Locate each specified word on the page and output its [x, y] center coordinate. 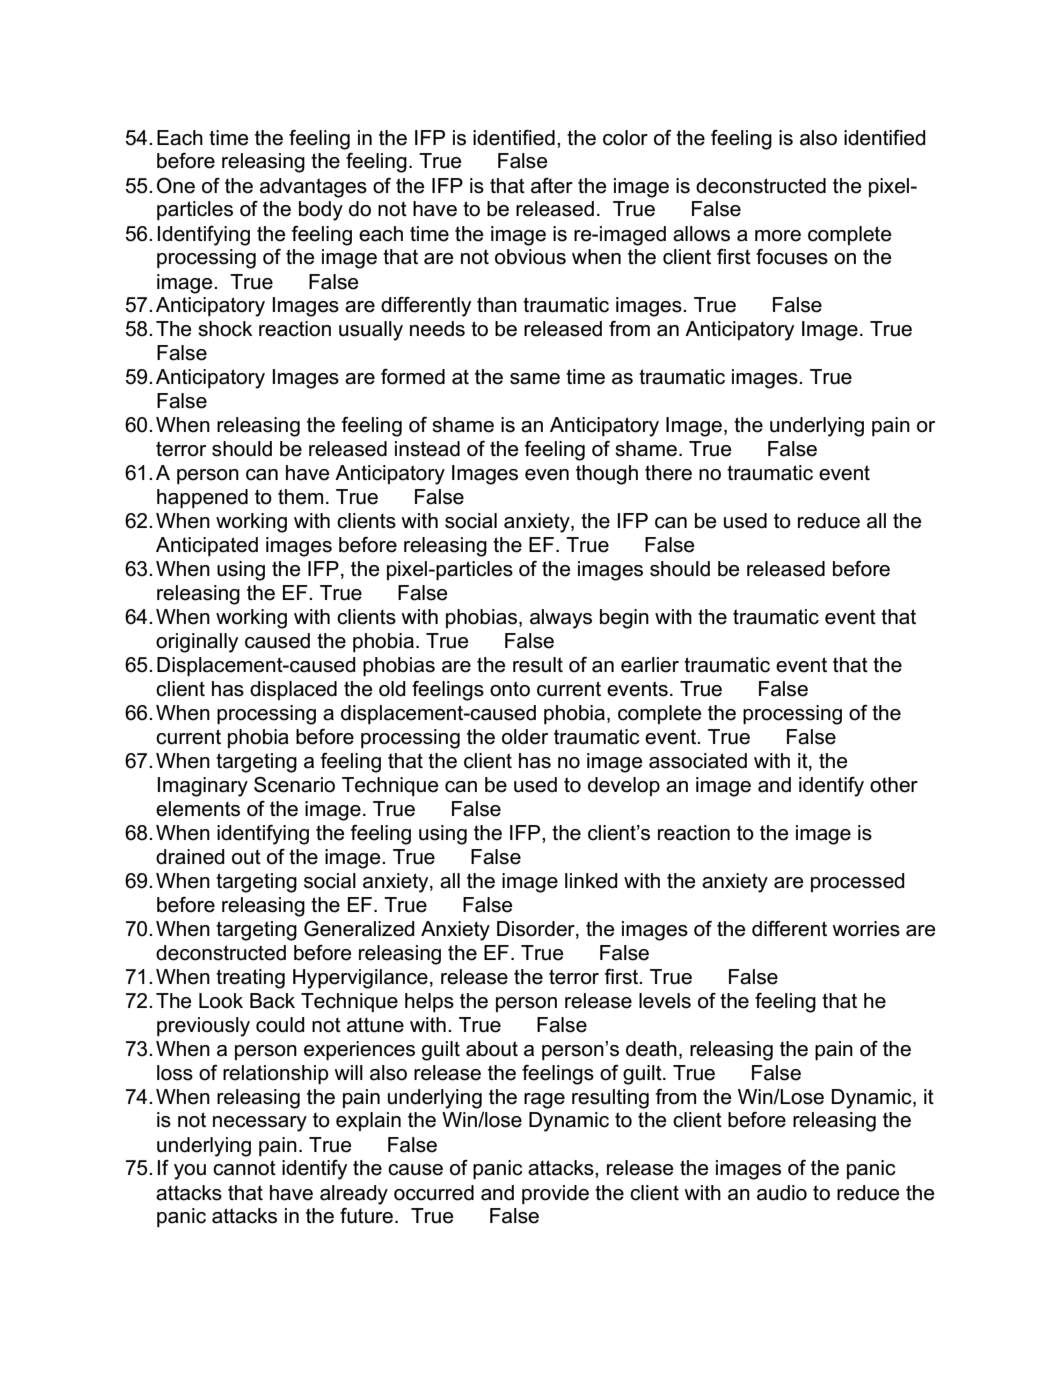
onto [510, 689]
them [300, 497]
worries [866, 929]
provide [555, 1194]
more [778, 236]
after [552, 186]
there [668, 473]
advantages [313, 188]
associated [698, 761]
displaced [293, 690]
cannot [244, 1168]
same [535, 379]
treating [250, 979]
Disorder [537, 929]
